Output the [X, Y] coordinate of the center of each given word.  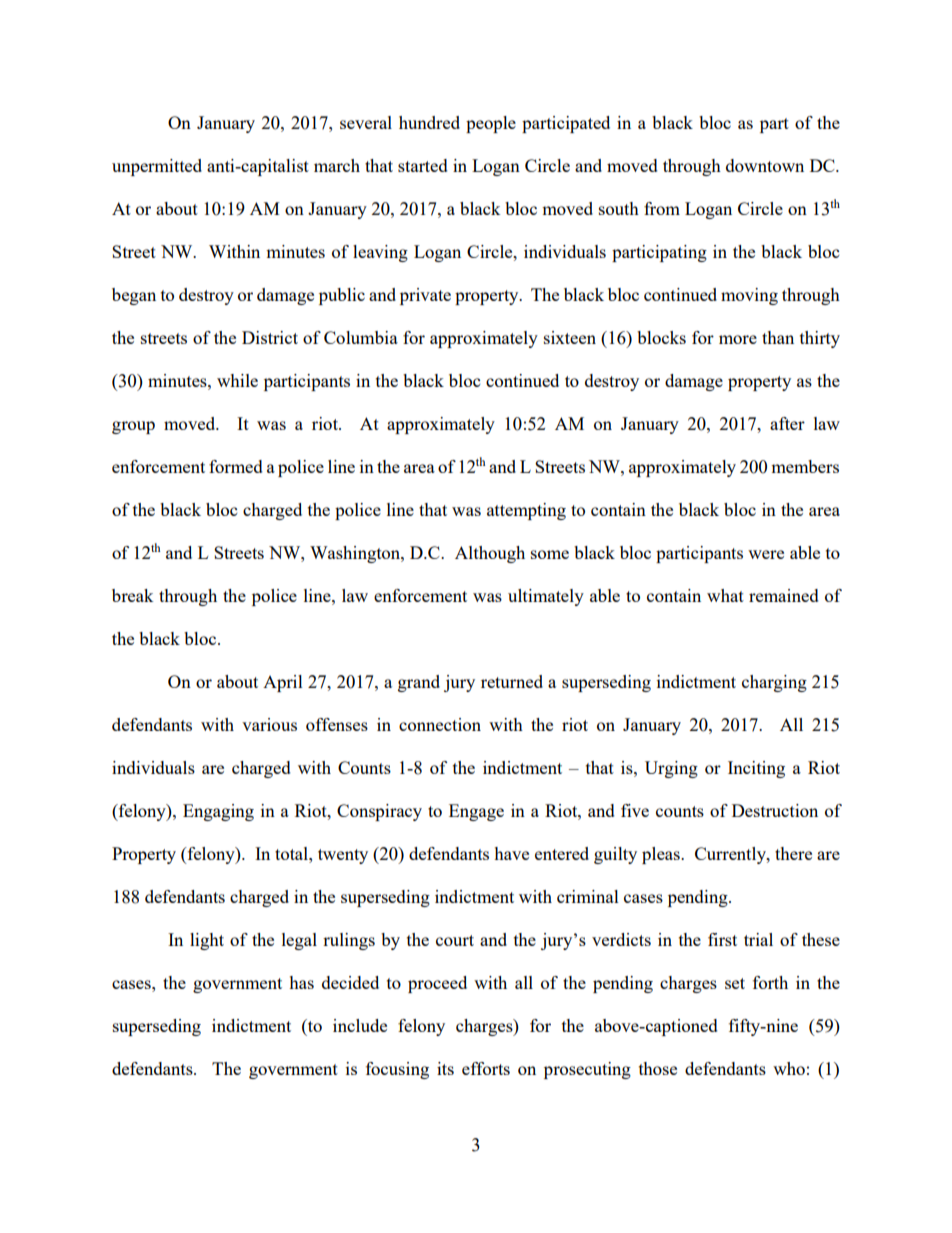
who [789, 1068]
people [491, 124]
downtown [765, 165]
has [301, 982]
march [337, 165]
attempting [526, 511]
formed [236, 466]
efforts [486, 1068]
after [787, 423]
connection [440, 724]
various [269, 724]
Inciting [756, 769]
